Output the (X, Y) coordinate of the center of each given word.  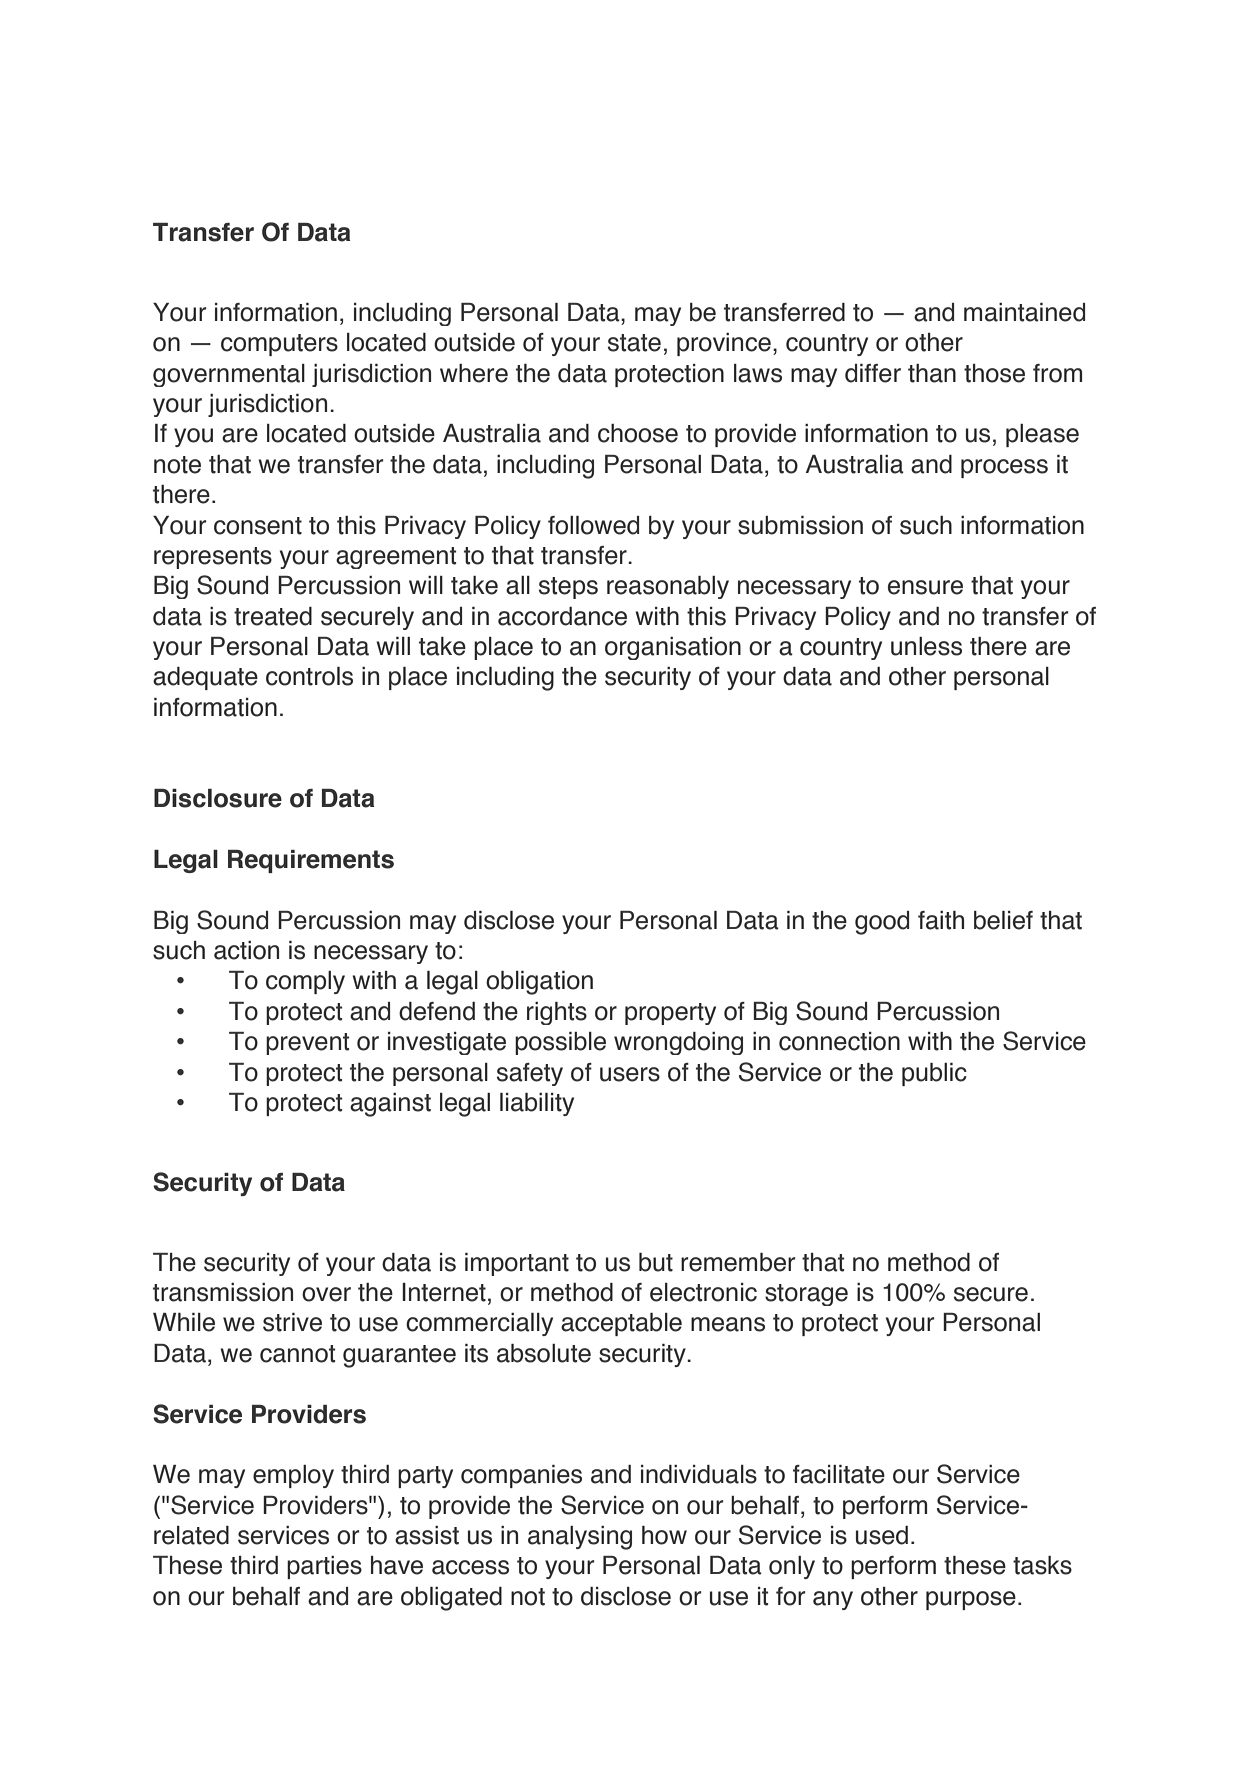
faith (941, 920)
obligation (539, 983)
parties (324, 1567)
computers (279, 345)
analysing (580, 1538)
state (634, 343)
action (246, 950)
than (932, 373)
